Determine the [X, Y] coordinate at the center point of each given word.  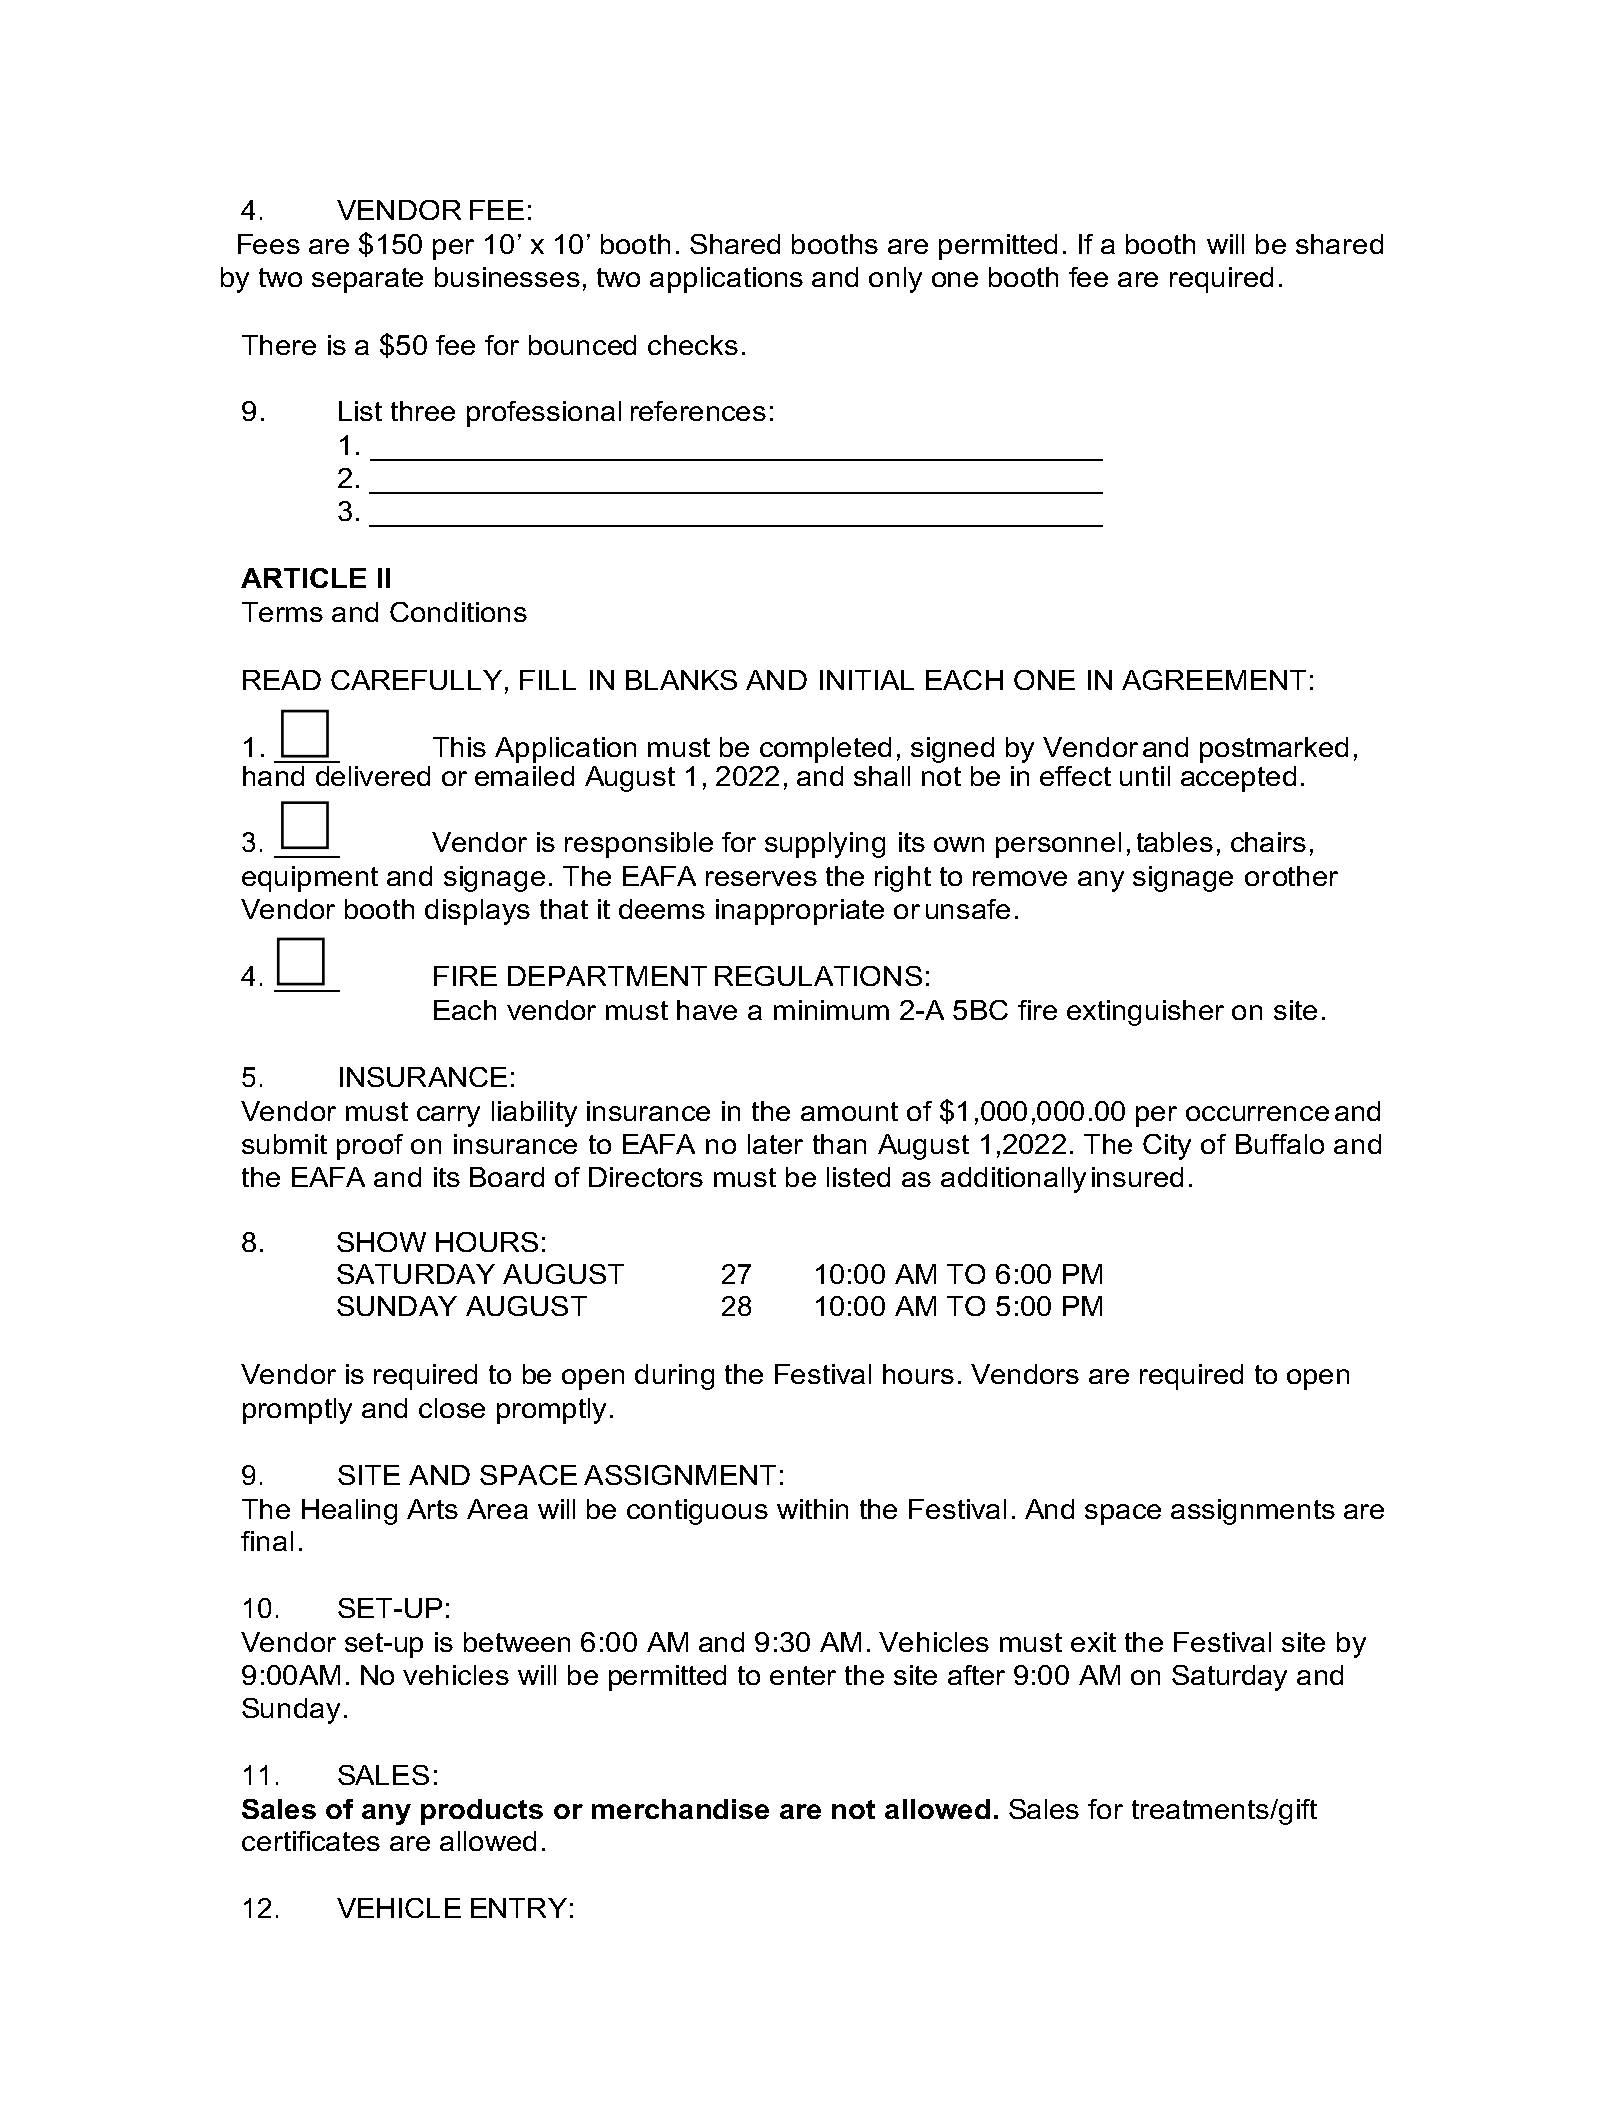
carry [448, 1116]
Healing [349, 1512]
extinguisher [1145, 1013]
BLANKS [681, 680]
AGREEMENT [1214, 680]
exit [1093, 1642]
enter [803, 1675]
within [812, 1509]
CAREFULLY [416, 680]
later [775, 1144]
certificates [311, 1841]
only [895, 280]
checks [693, 345]
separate [367, 280]
